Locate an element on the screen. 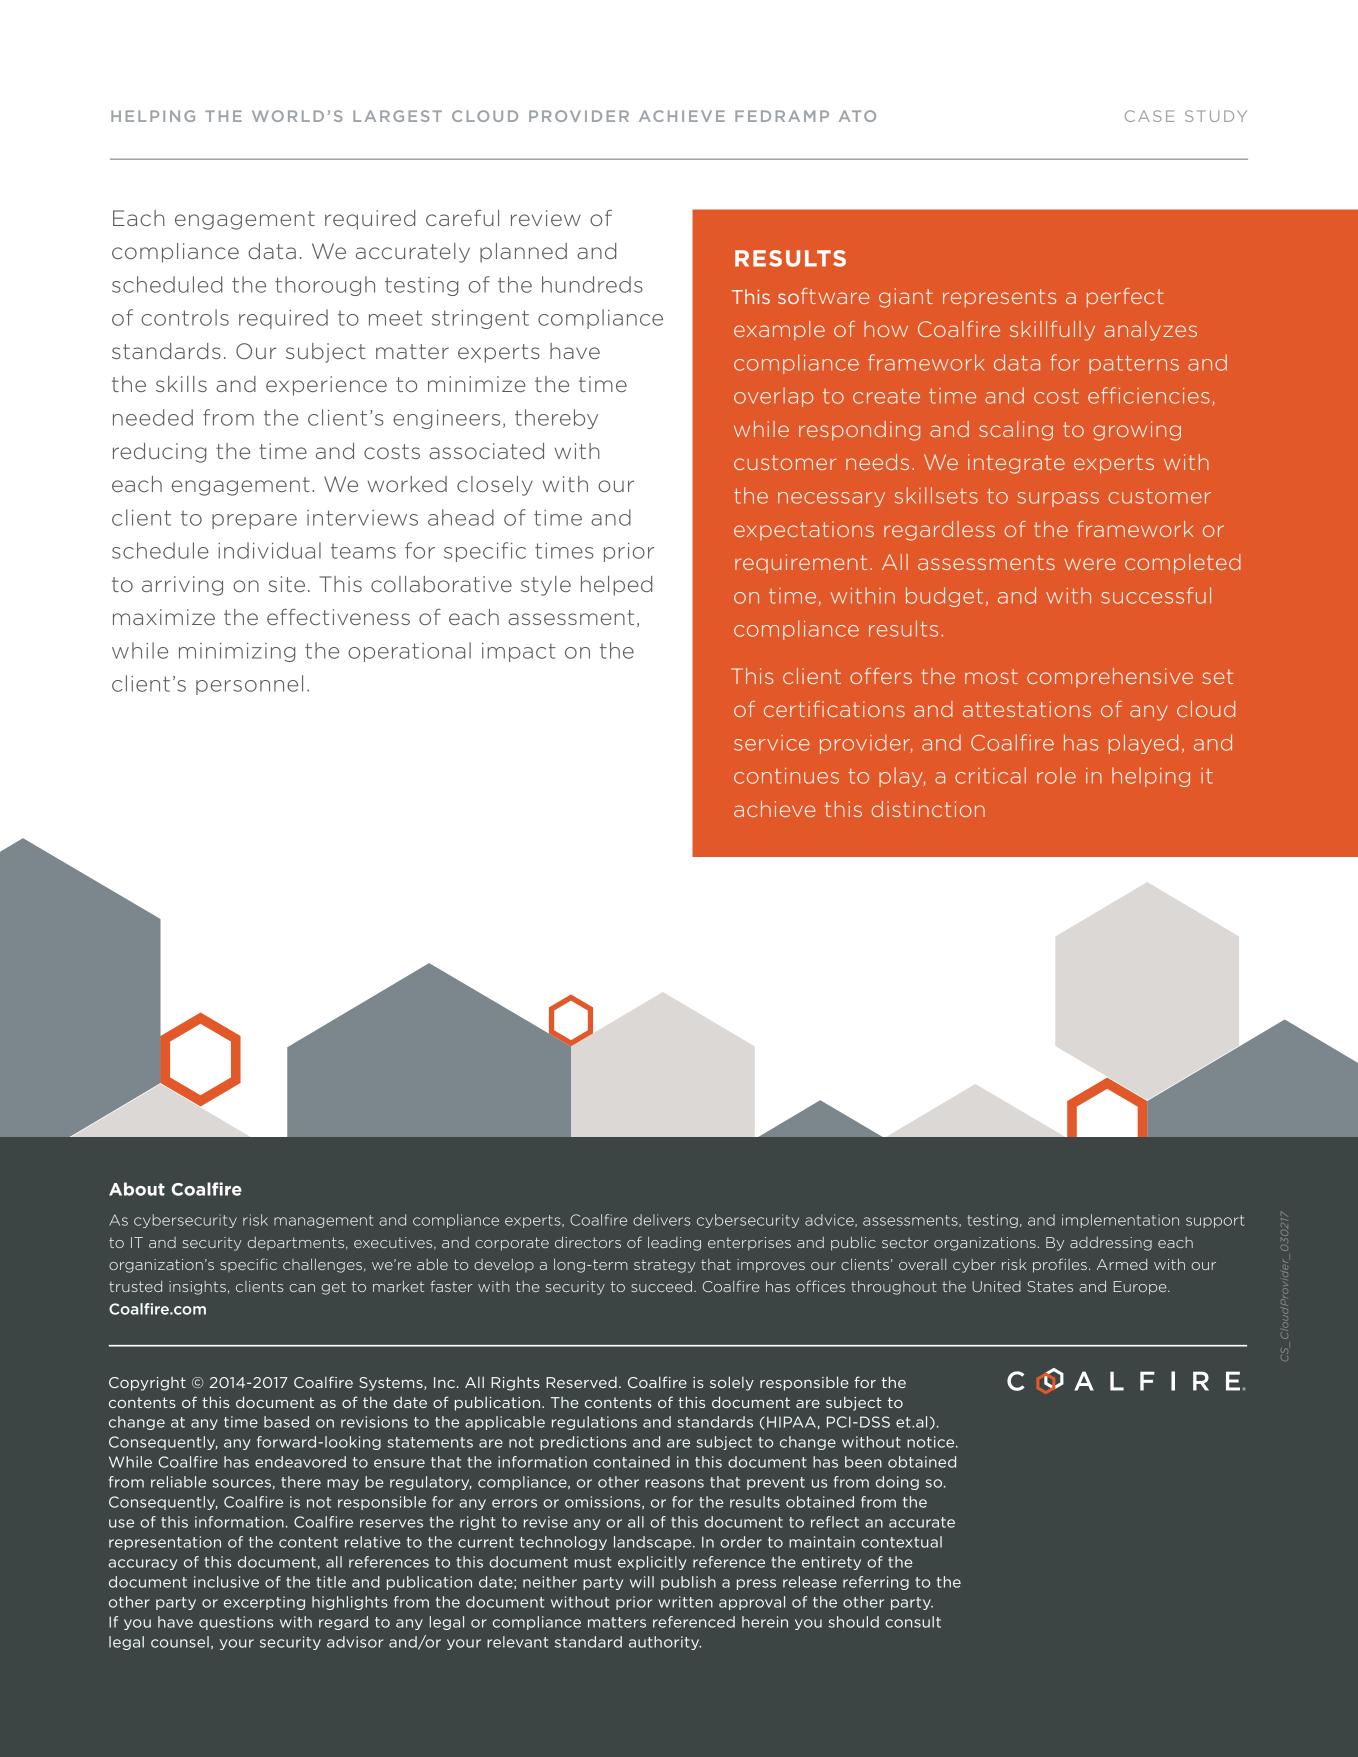 The width and height of the screenshot is (1358, 1757). excerpting is located at coordinates (264, 1603).
